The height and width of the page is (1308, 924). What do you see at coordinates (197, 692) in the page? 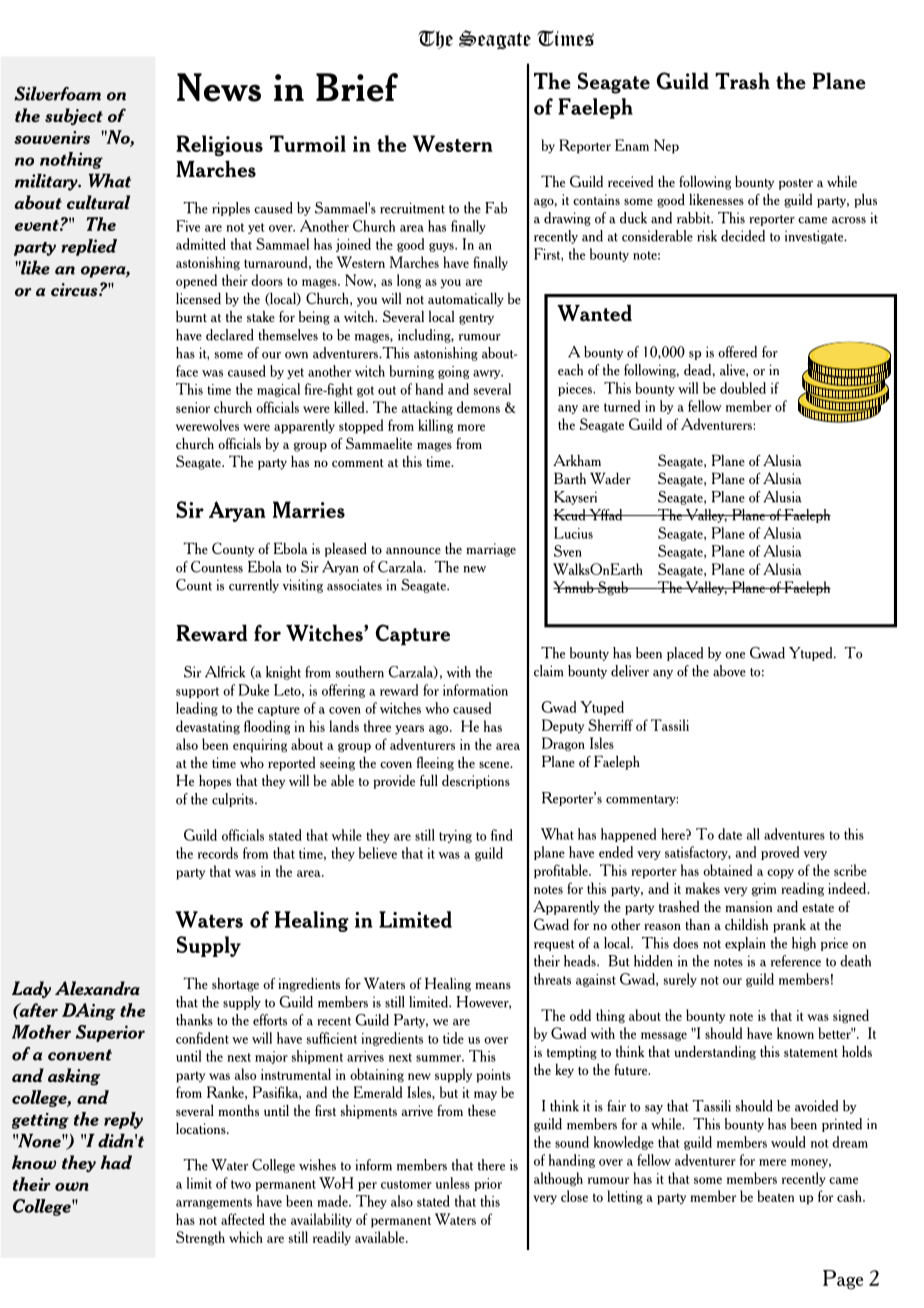
I see `support` at bounding box center [197, 692].
